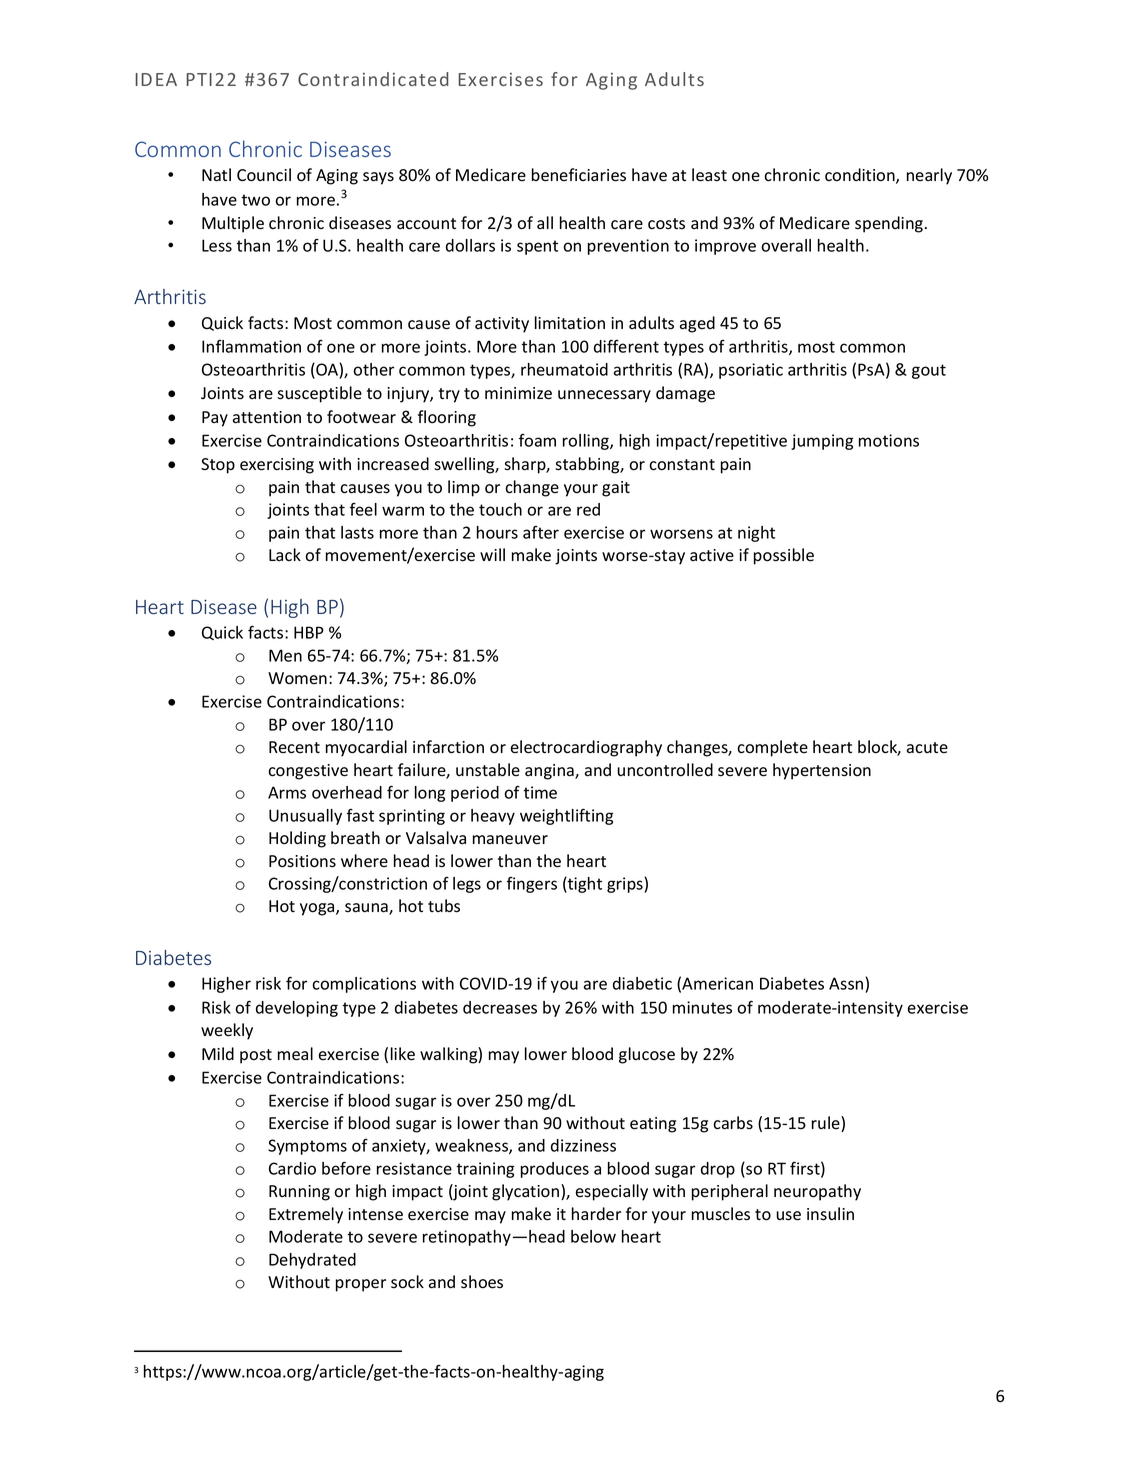 This screenshot has height=1474, width=1139. I want to click on Dehydrated, so click(312, 1261).
